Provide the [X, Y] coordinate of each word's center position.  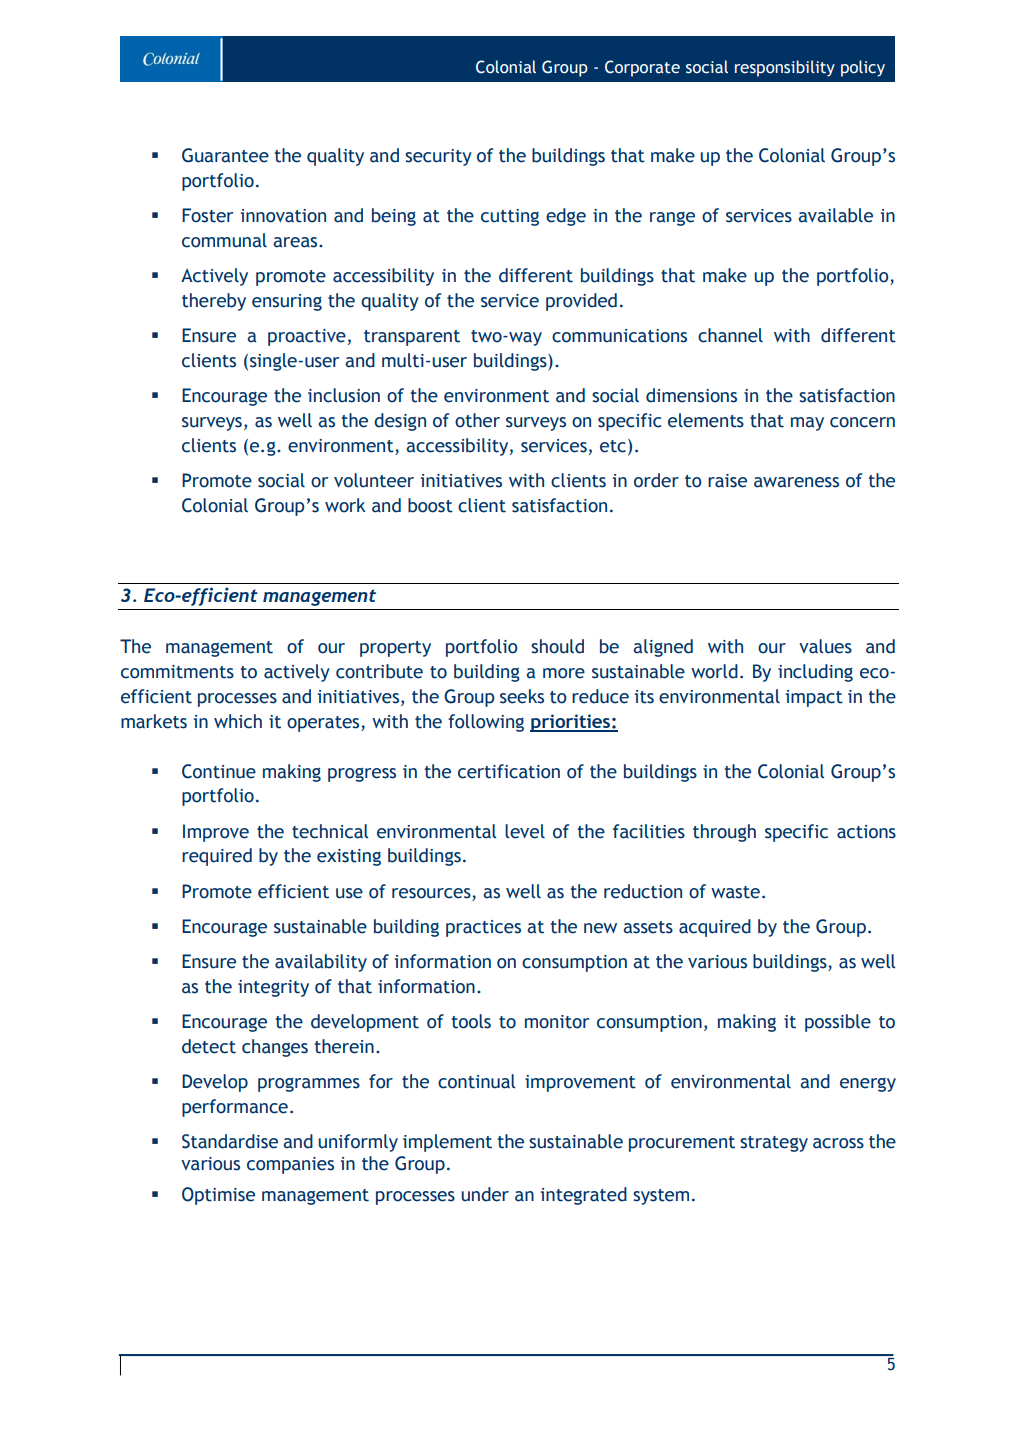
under [485, 1194]
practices [483, 928]
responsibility [785, 68]
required [217, 857]
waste [735, 892]
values [825, 646]
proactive [307, 337]
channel [730, 335]
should [557, 646]
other [477, 420]
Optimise [218, 1196]
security [438, 157]
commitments [177, 672]
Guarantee [225, 155]
